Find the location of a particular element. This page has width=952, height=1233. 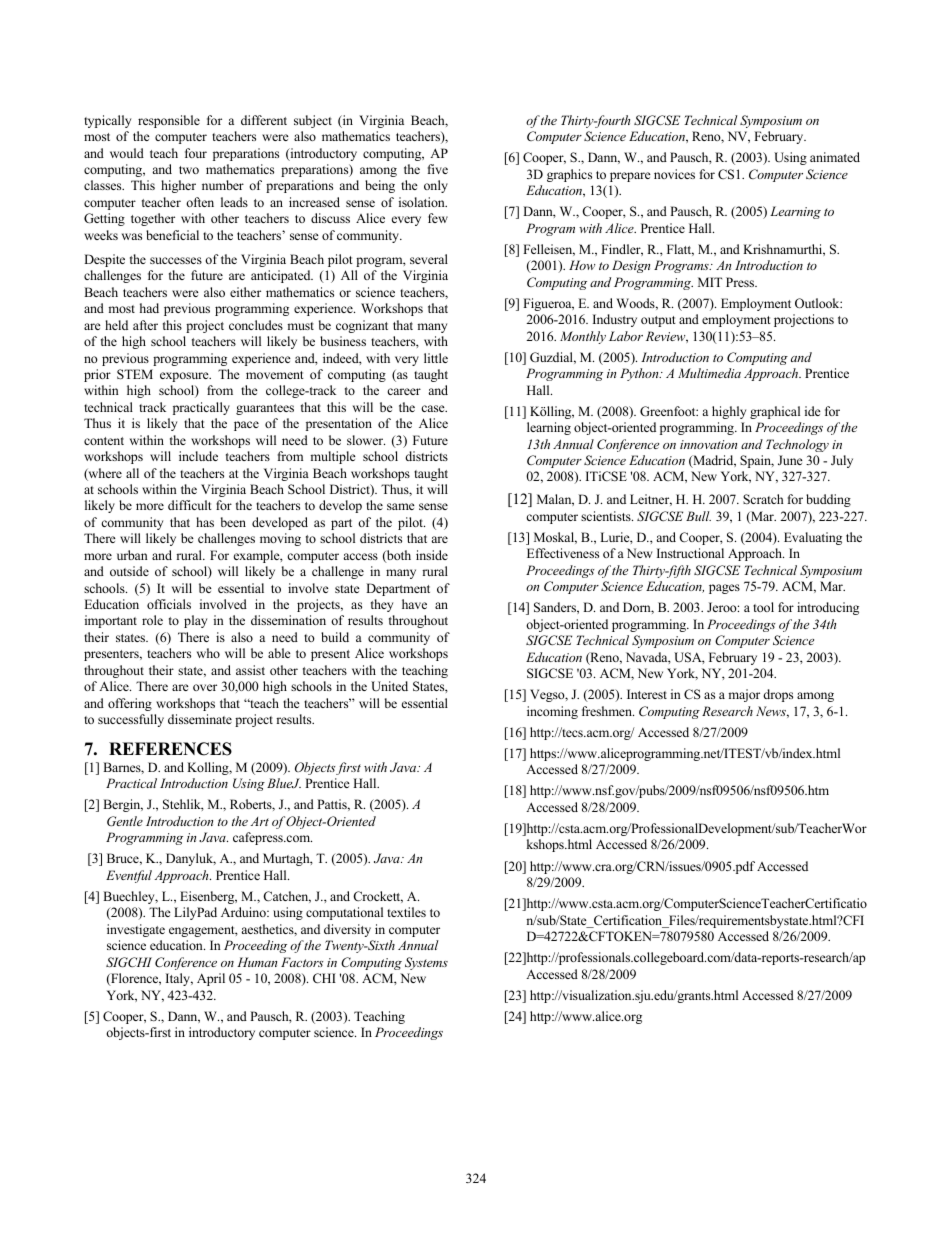

Instructional is located at coordinates (690, 553).
